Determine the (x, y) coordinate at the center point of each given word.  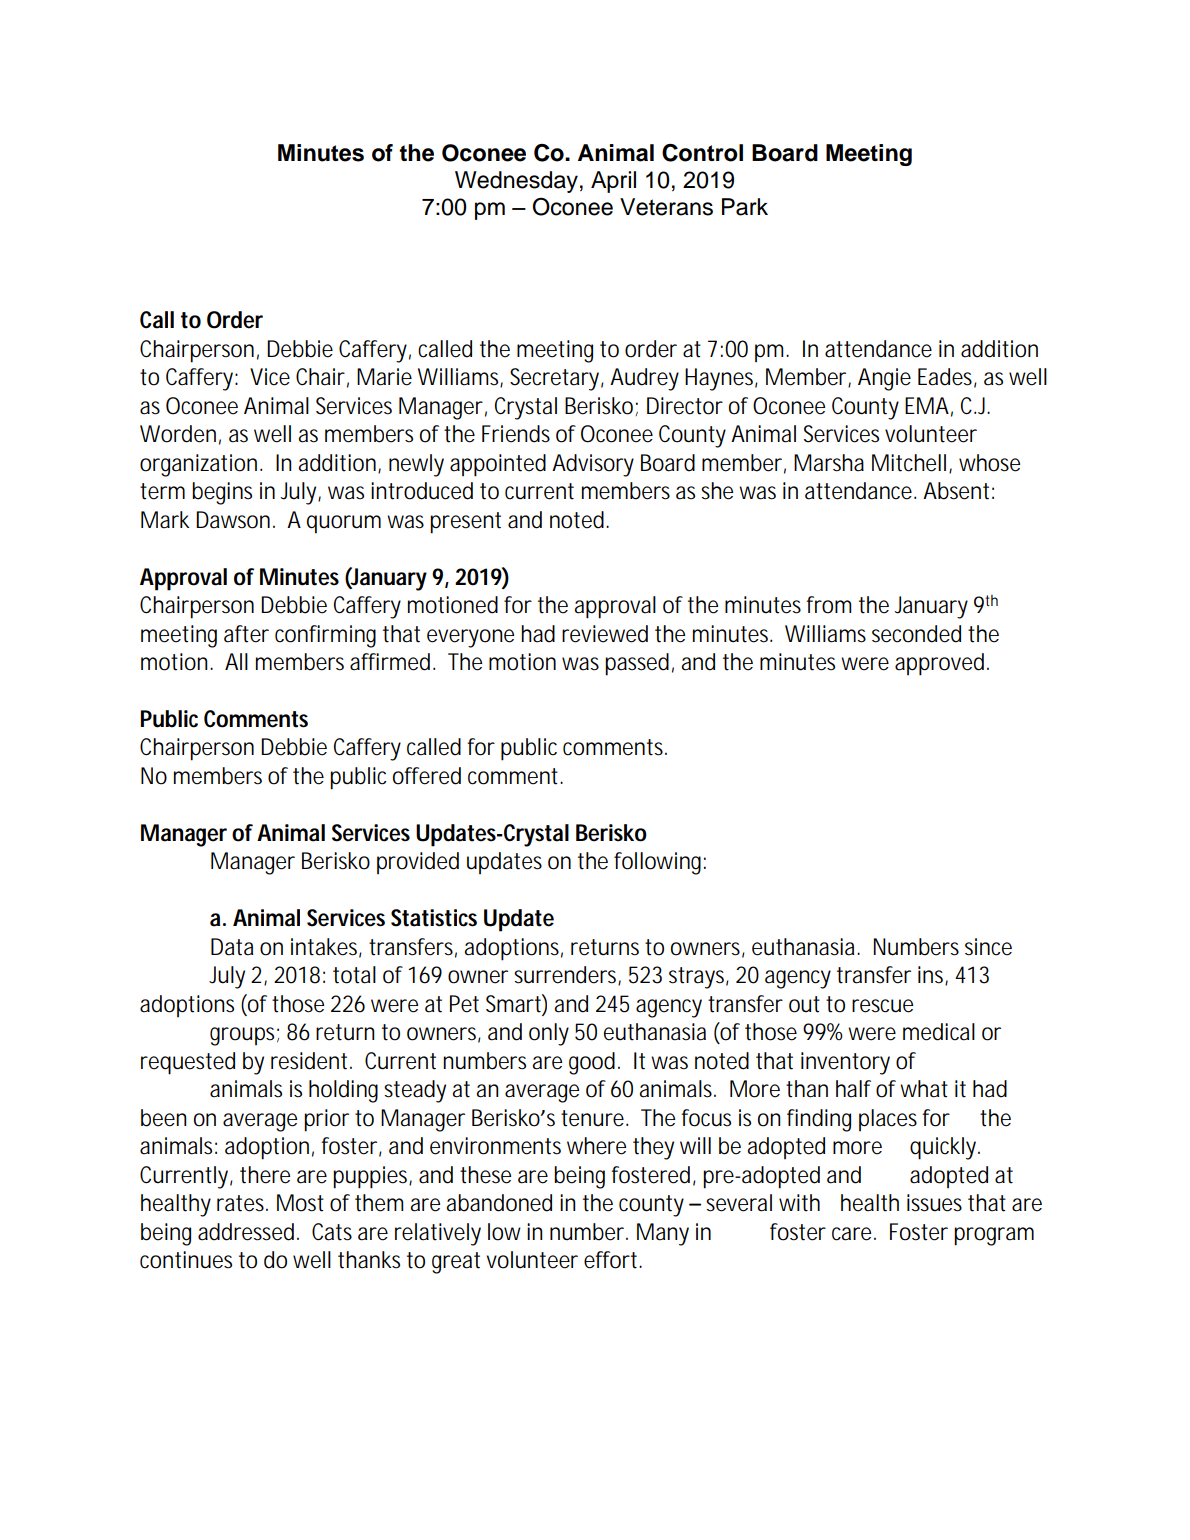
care (854, 1234)
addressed (248, 1232)
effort (613, 1260)
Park (745, 207)
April (613, 182)
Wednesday (516, 182)
